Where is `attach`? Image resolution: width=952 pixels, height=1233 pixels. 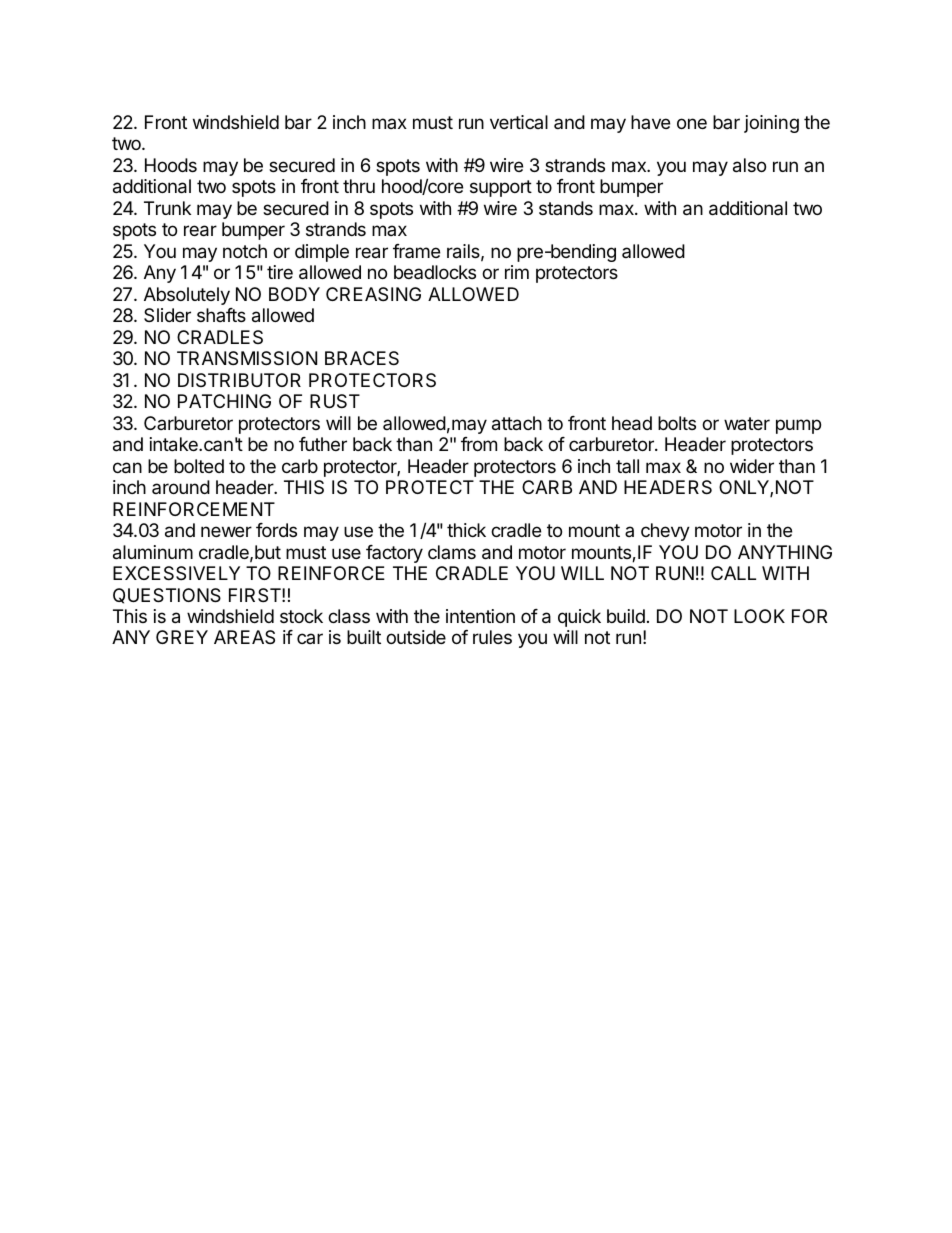 attach is located at coordinates (517, 423).
